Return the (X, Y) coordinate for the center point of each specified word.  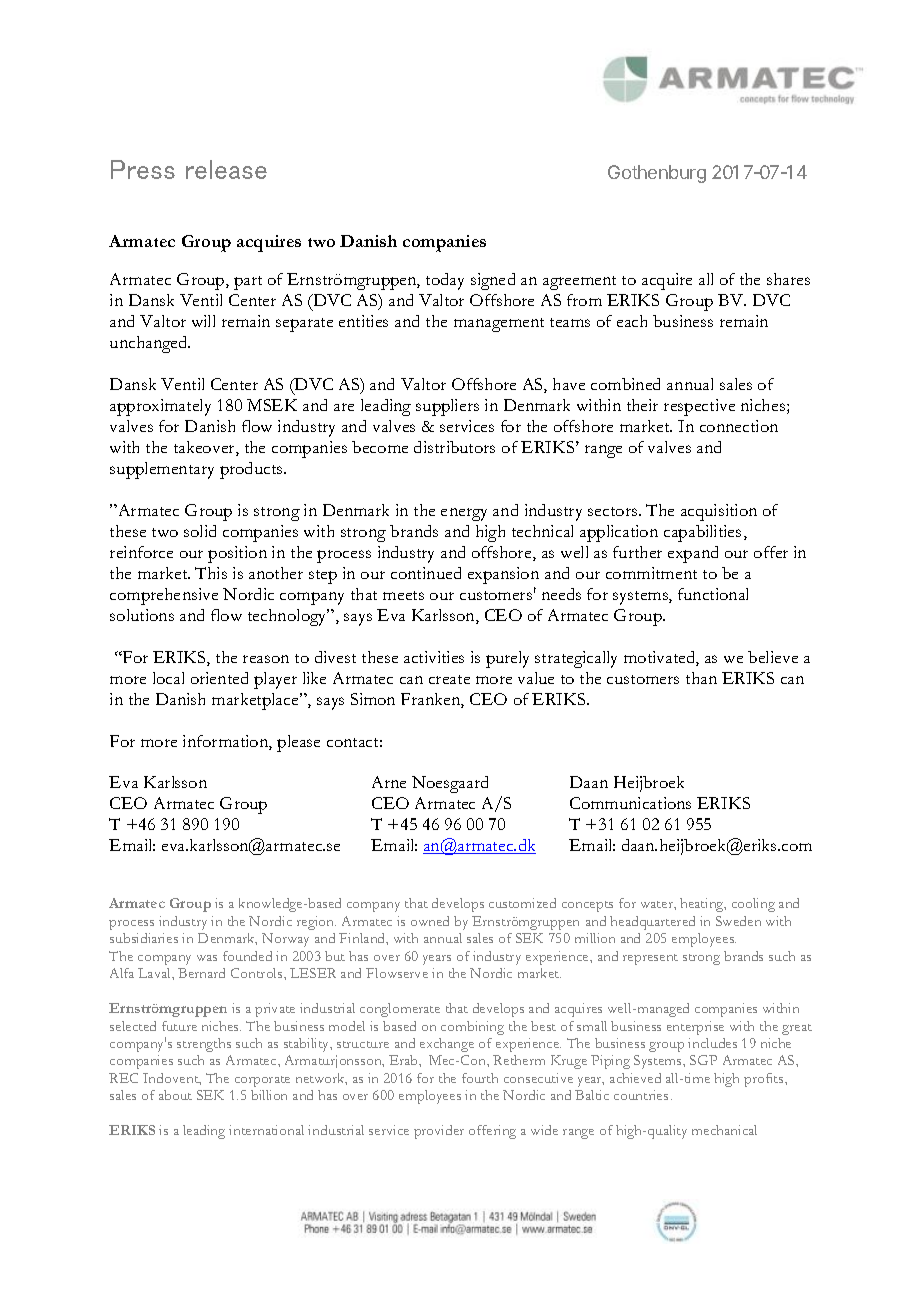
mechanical (724, 1130)
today (445, 281)
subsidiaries (144, 938)
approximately (160, 407)
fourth (480, 1078)
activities (434, 657)
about (175, 1095)
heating (703, 905)
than (701, 678)
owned (430, 921)
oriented (219, 678)
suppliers (447, 407)
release (226, 169)
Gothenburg (657, 174)
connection (739, 426)
